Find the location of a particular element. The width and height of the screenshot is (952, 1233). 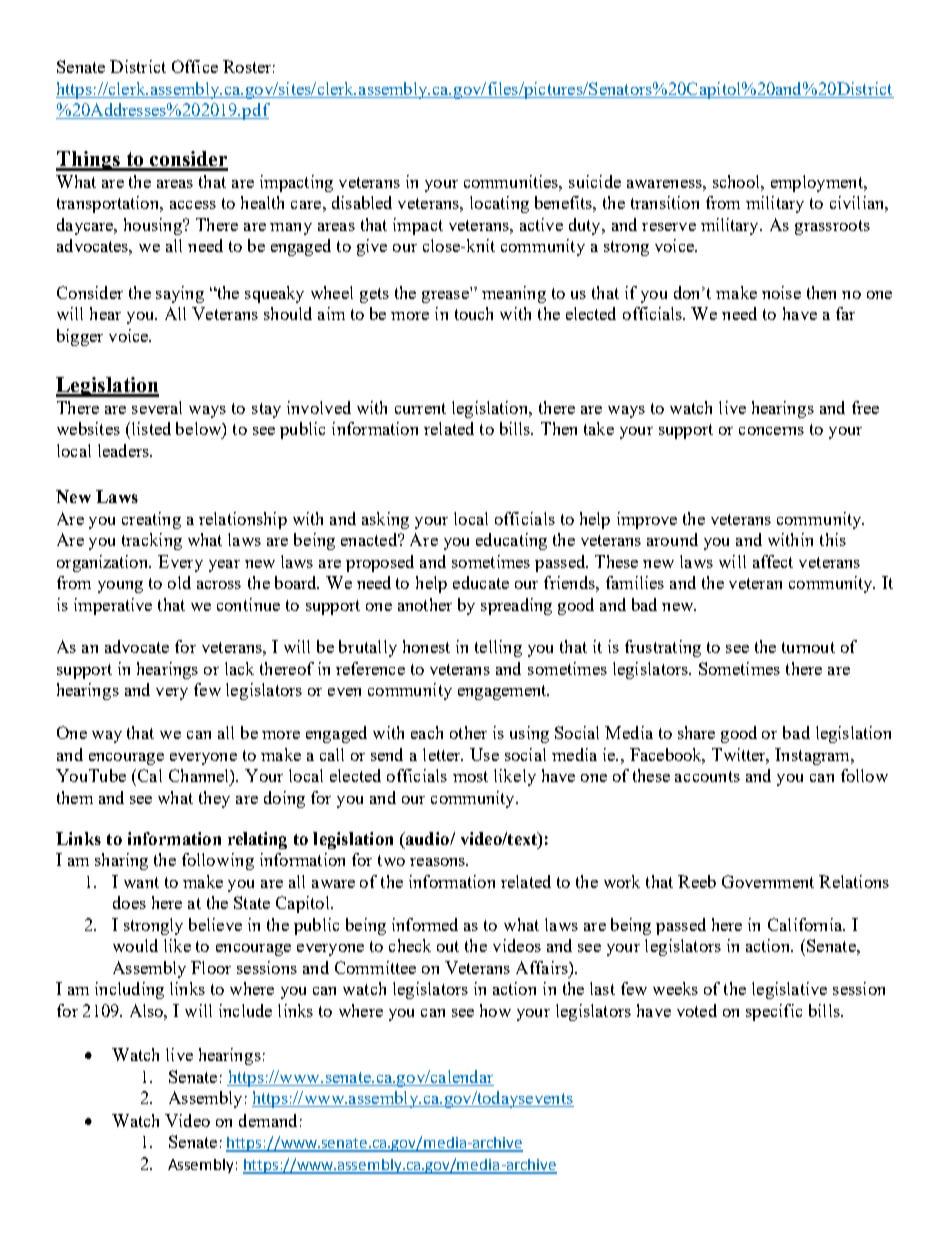

Government is located at coordinates (768, 881).
